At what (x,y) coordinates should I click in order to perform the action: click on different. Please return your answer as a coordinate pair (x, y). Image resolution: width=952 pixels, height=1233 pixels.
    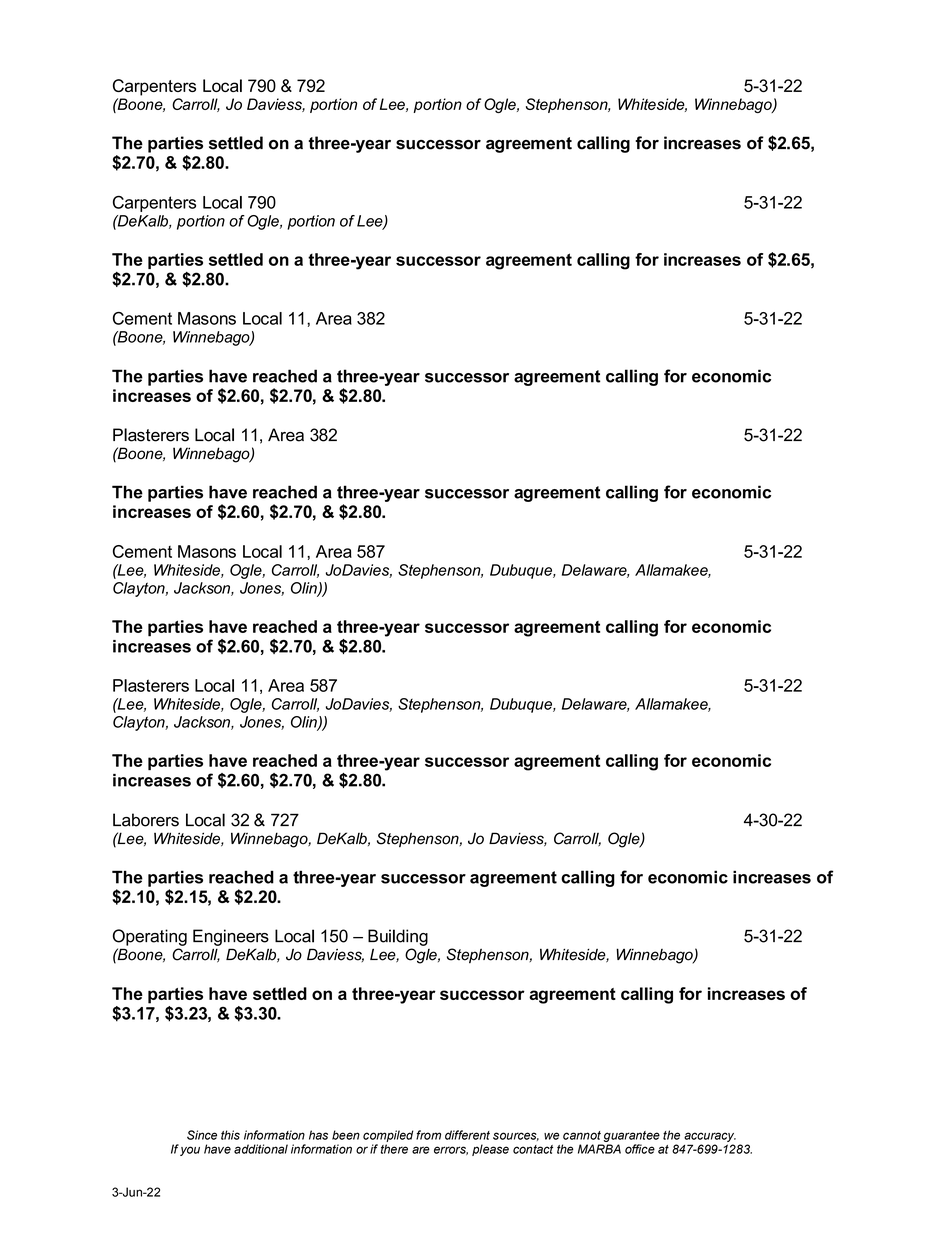
    Looking at the image, I should click on (467, 1135).
